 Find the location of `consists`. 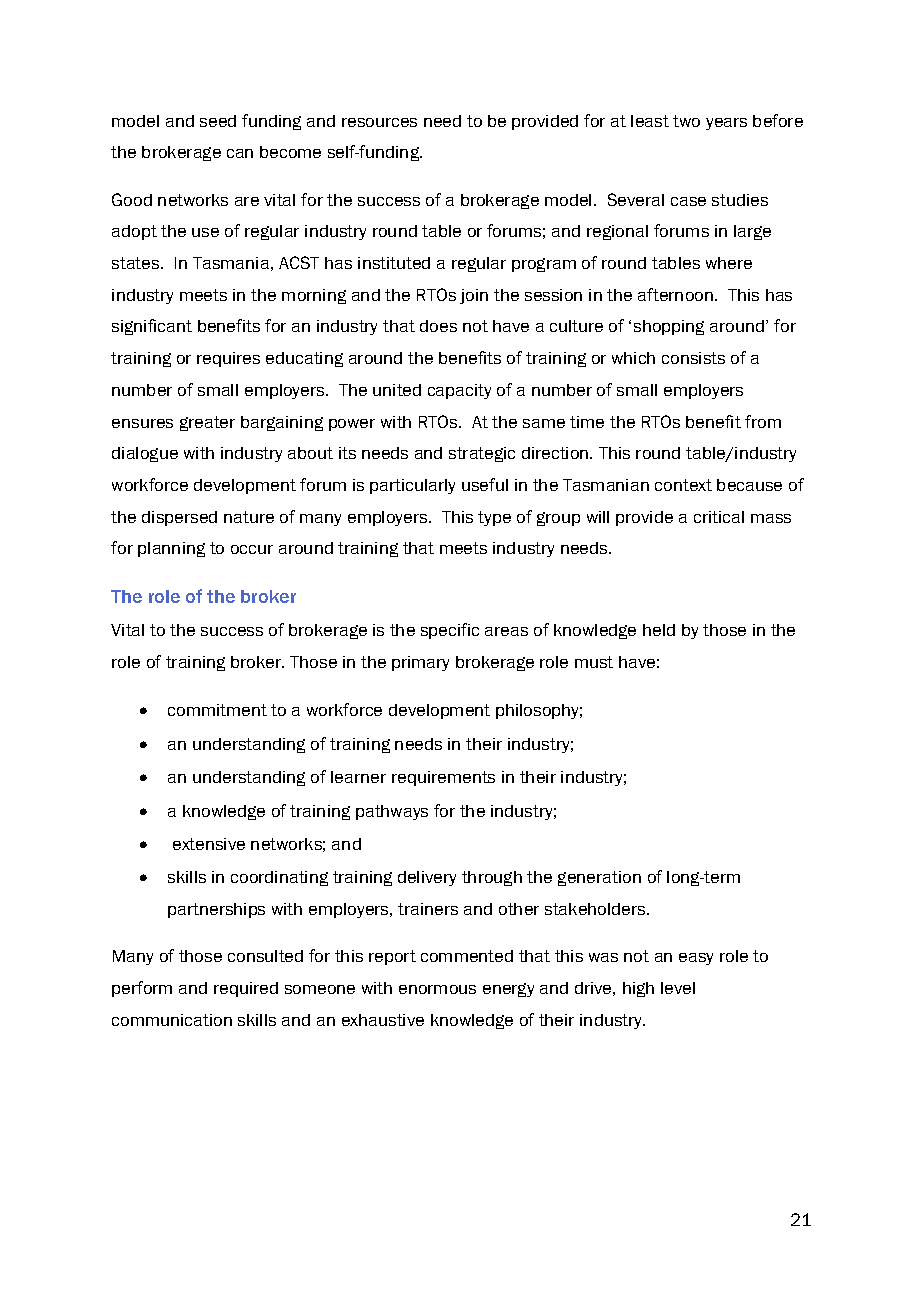

consists is located at coordinates (693, 358).
